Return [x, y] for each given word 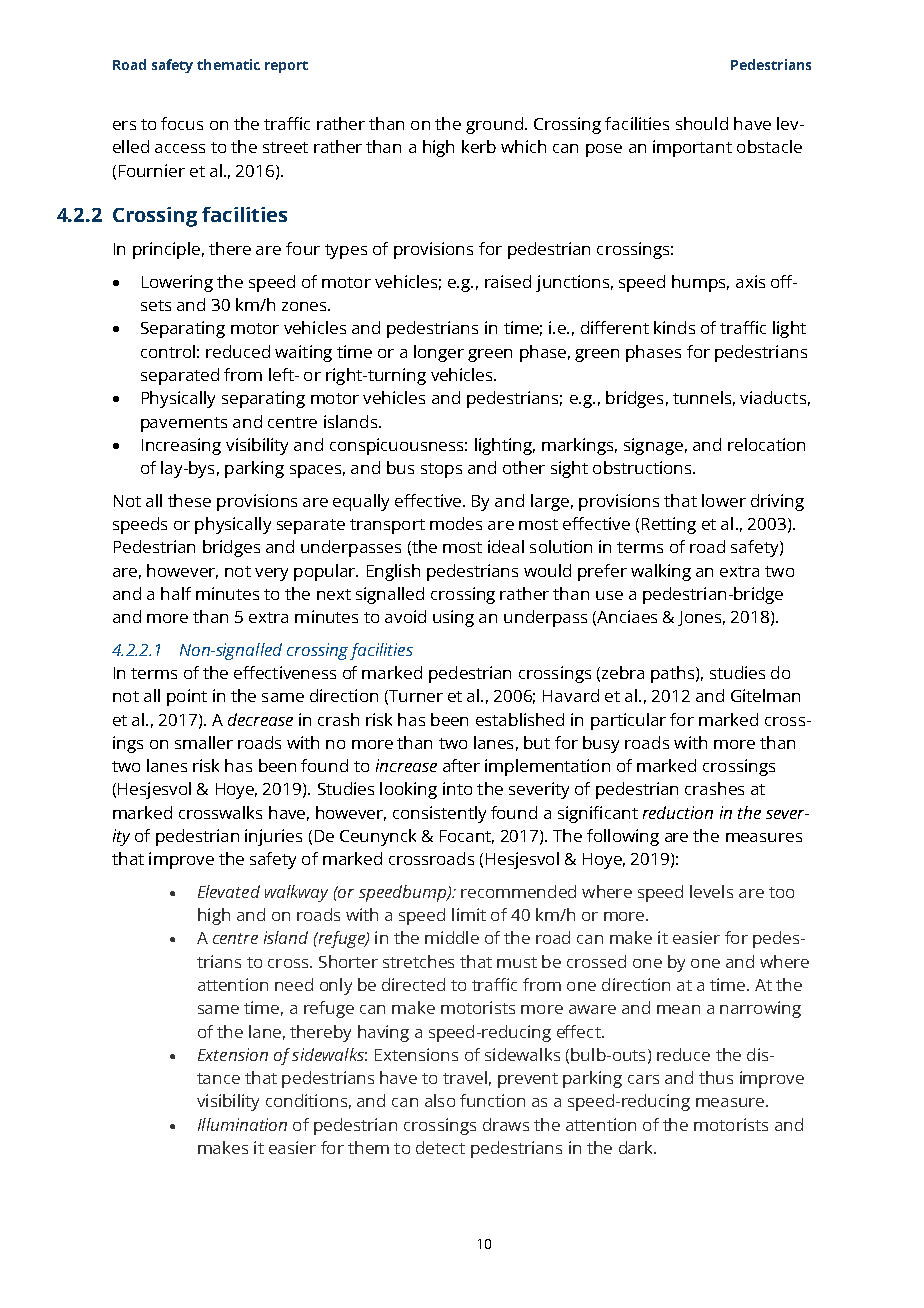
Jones [701, 618]
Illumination [242, 1124]
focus [182, 123]
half [176, 593]
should [702, 123]
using [453, 618]
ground [494, 125]
